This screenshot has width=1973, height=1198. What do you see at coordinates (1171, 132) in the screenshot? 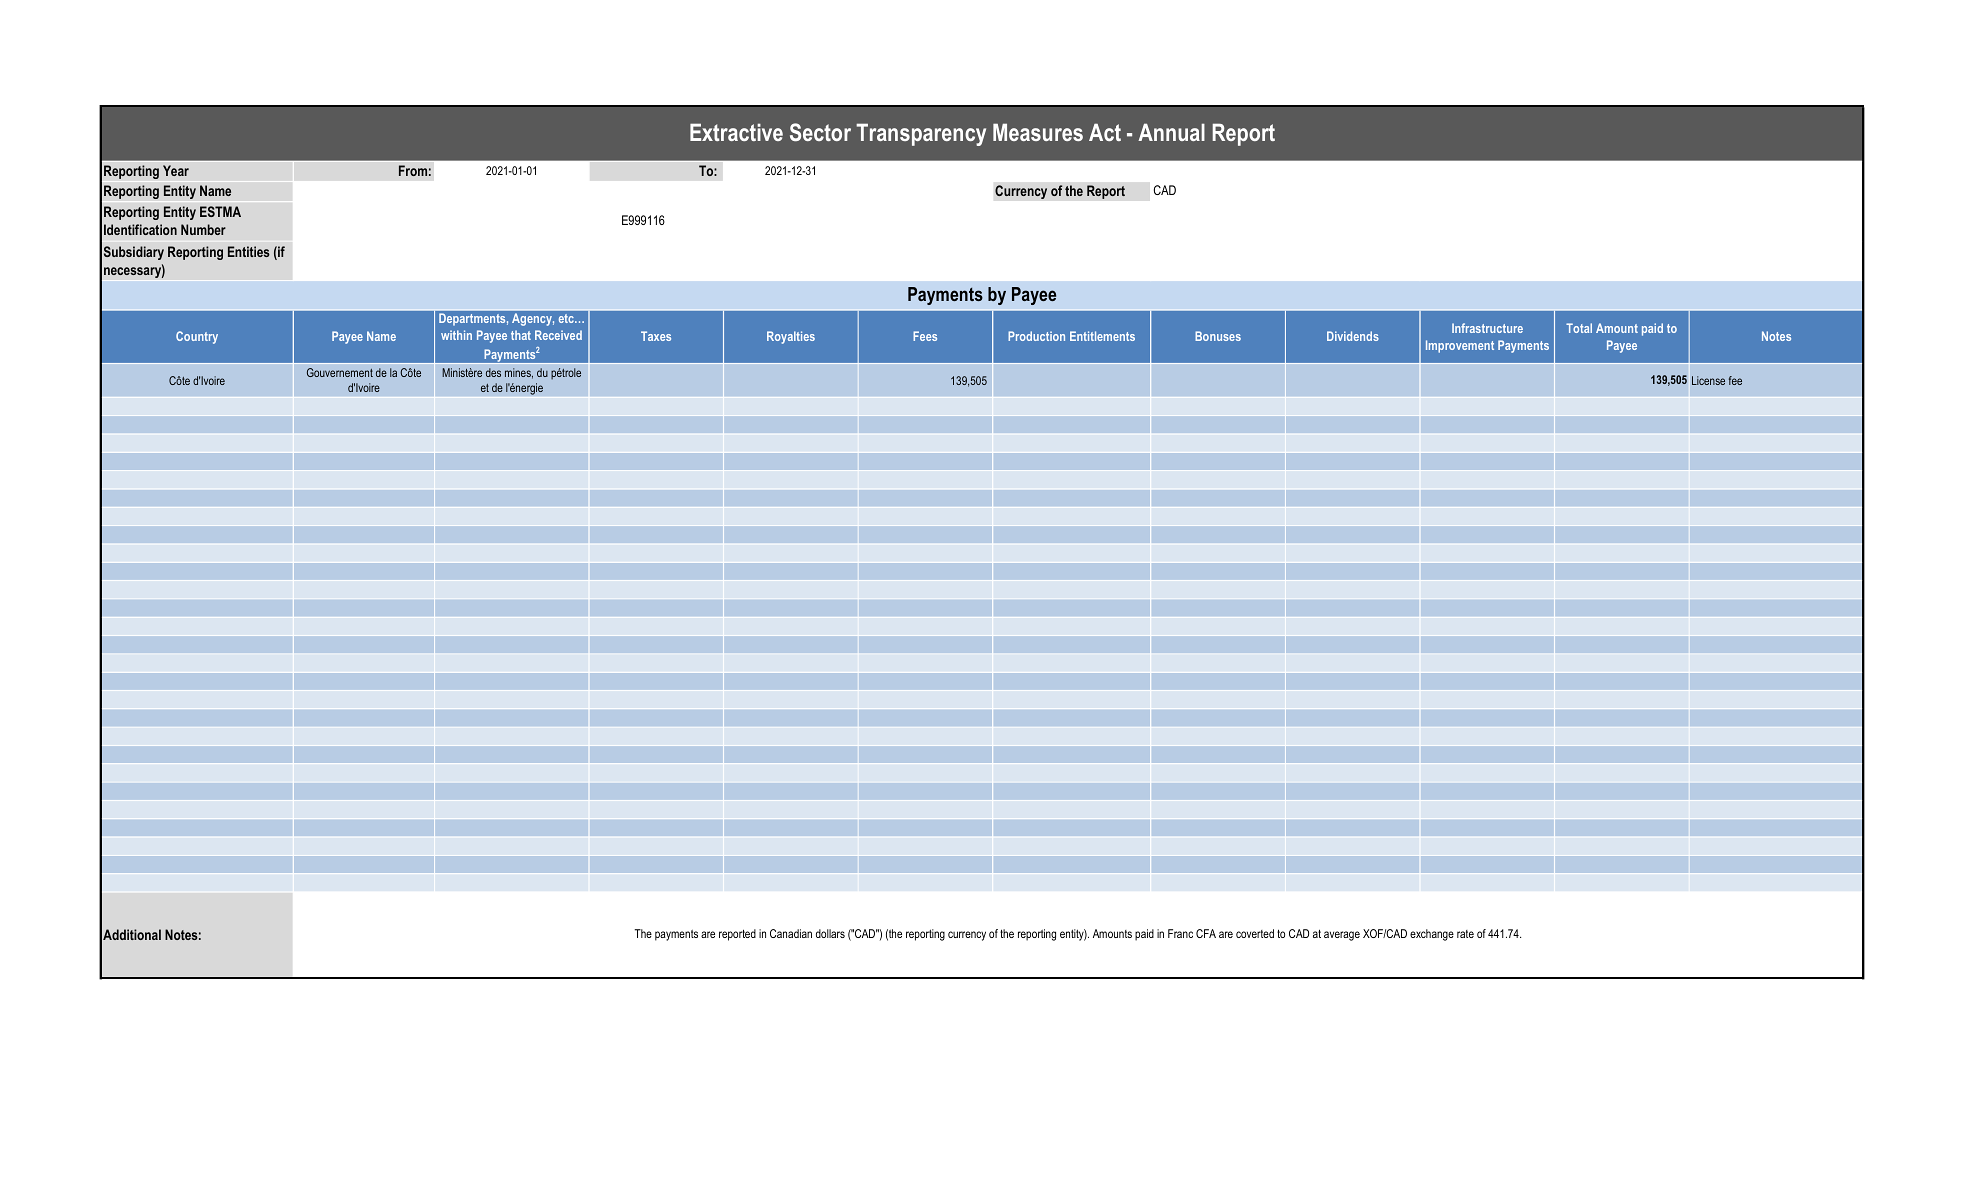
I see `Annual` at bounding box center [1171, 132].
